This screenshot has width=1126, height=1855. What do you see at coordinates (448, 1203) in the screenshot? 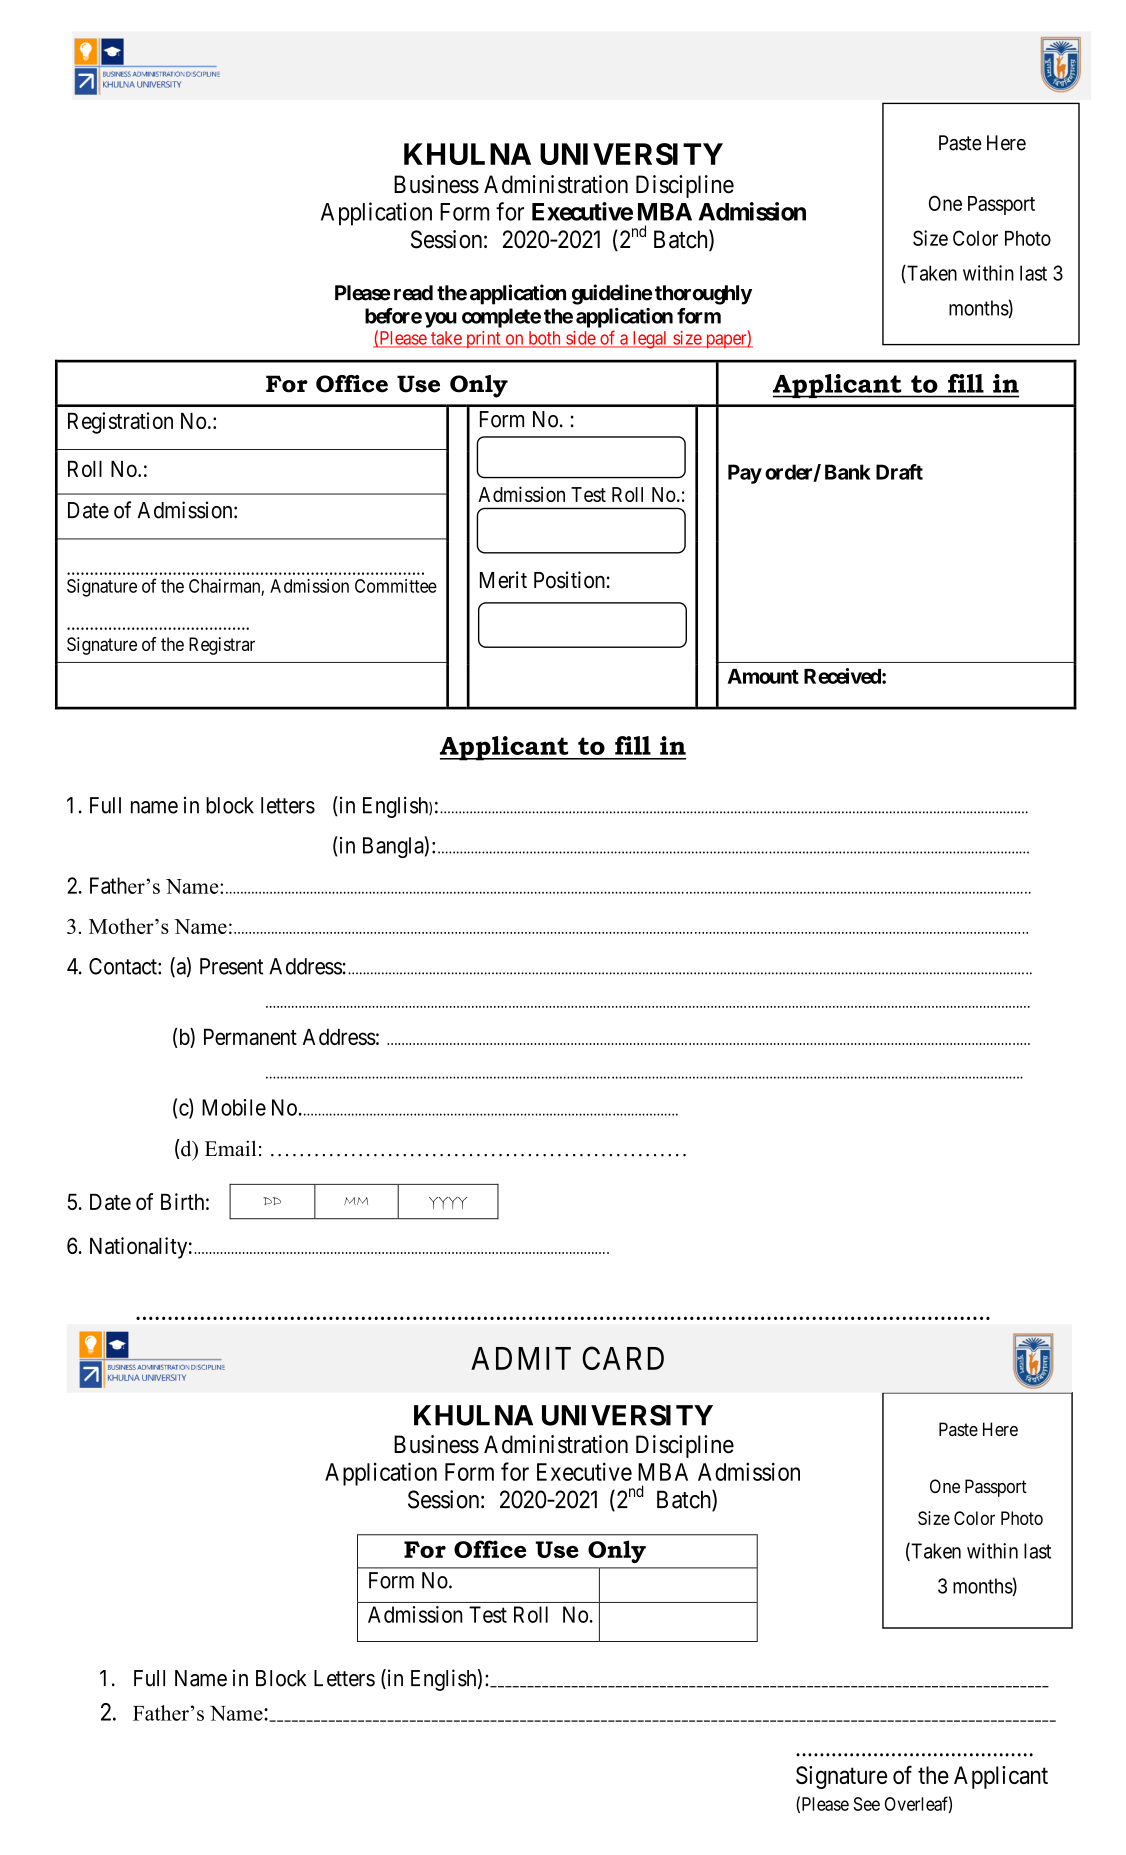
I see `YYYY` at bounding box center [448, 1203].
